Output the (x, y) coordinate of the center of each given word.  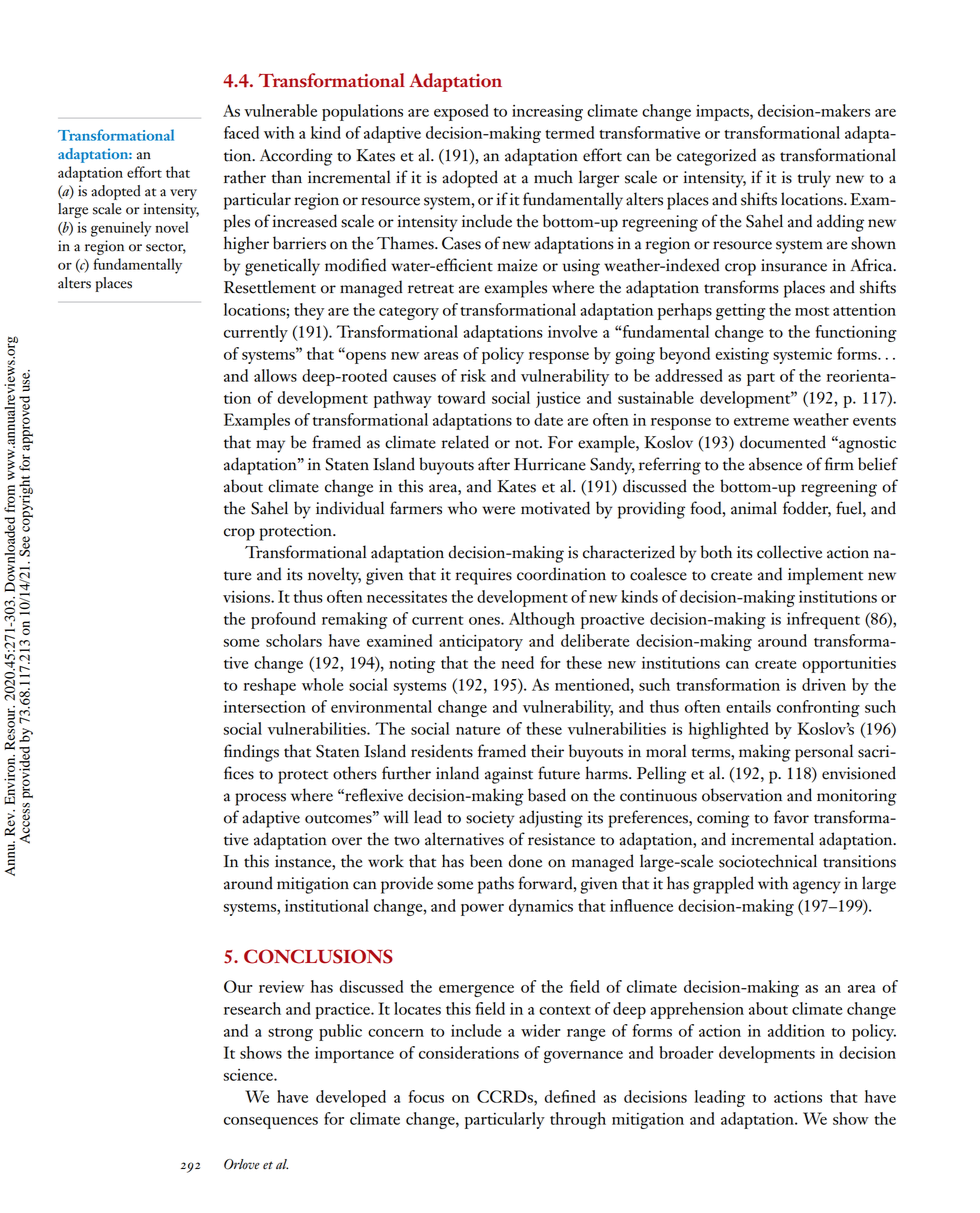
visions (247, 597)
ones (485, 621)
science (249, 1075)
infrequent (823, 620)
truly (814, 179)
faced (241, 132)
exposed (461, 112)
